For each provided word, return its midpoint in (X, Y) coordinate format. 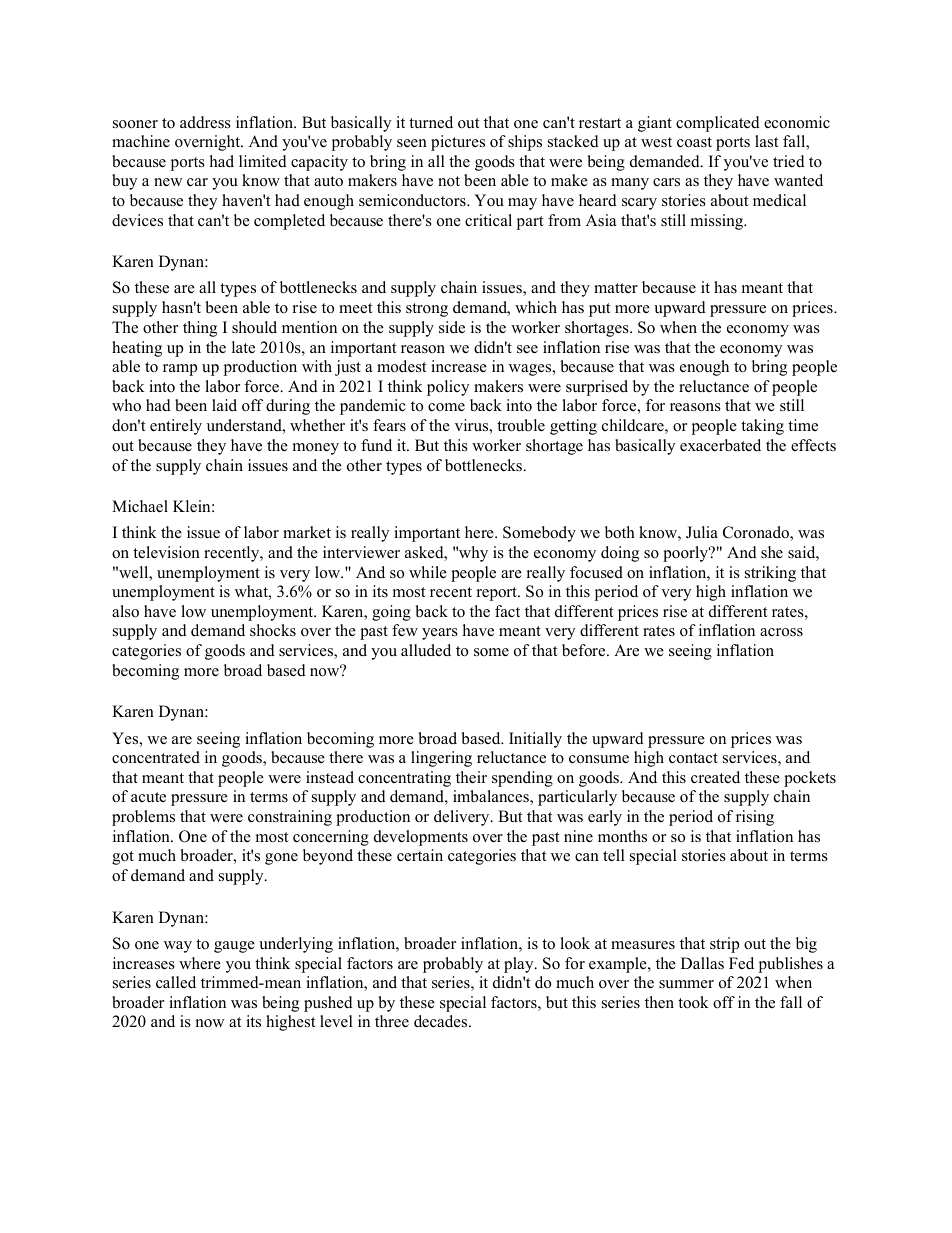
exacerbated (720, 445)
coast (694, 142)
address (205, 122)
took (693, 1002)
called (176, 982)
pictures (458, 143)
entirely (176, 427)
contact (693, 758)
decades (442, 1021)
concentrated (156, 757)
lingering (441, 759)
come (446, 407)
